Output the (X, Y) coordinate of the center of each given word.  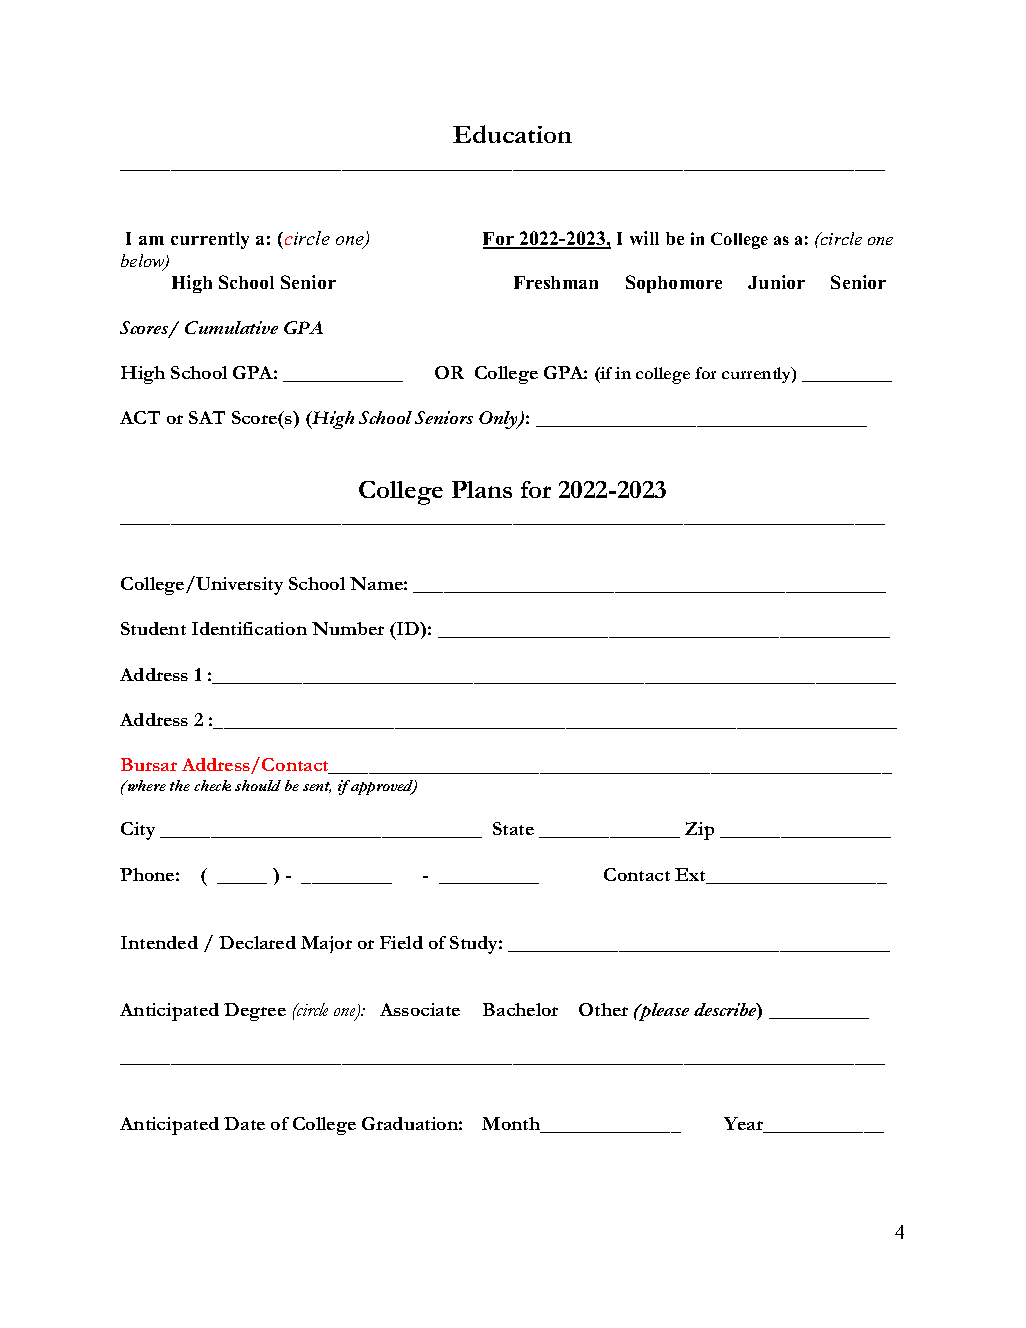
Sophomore (674, 284)
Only (499, 420)
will (644, 238)
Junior (776, 282)
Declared (257, 942)
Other (603, 1009)
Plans (482, 489)
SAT (207, 417)
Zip (699, 831)
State (513, 828)
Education (512, 134)
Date (244, 1123)
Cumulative (231, 327)
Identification (249, 628)
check (212, 785)
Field (401, 942)
